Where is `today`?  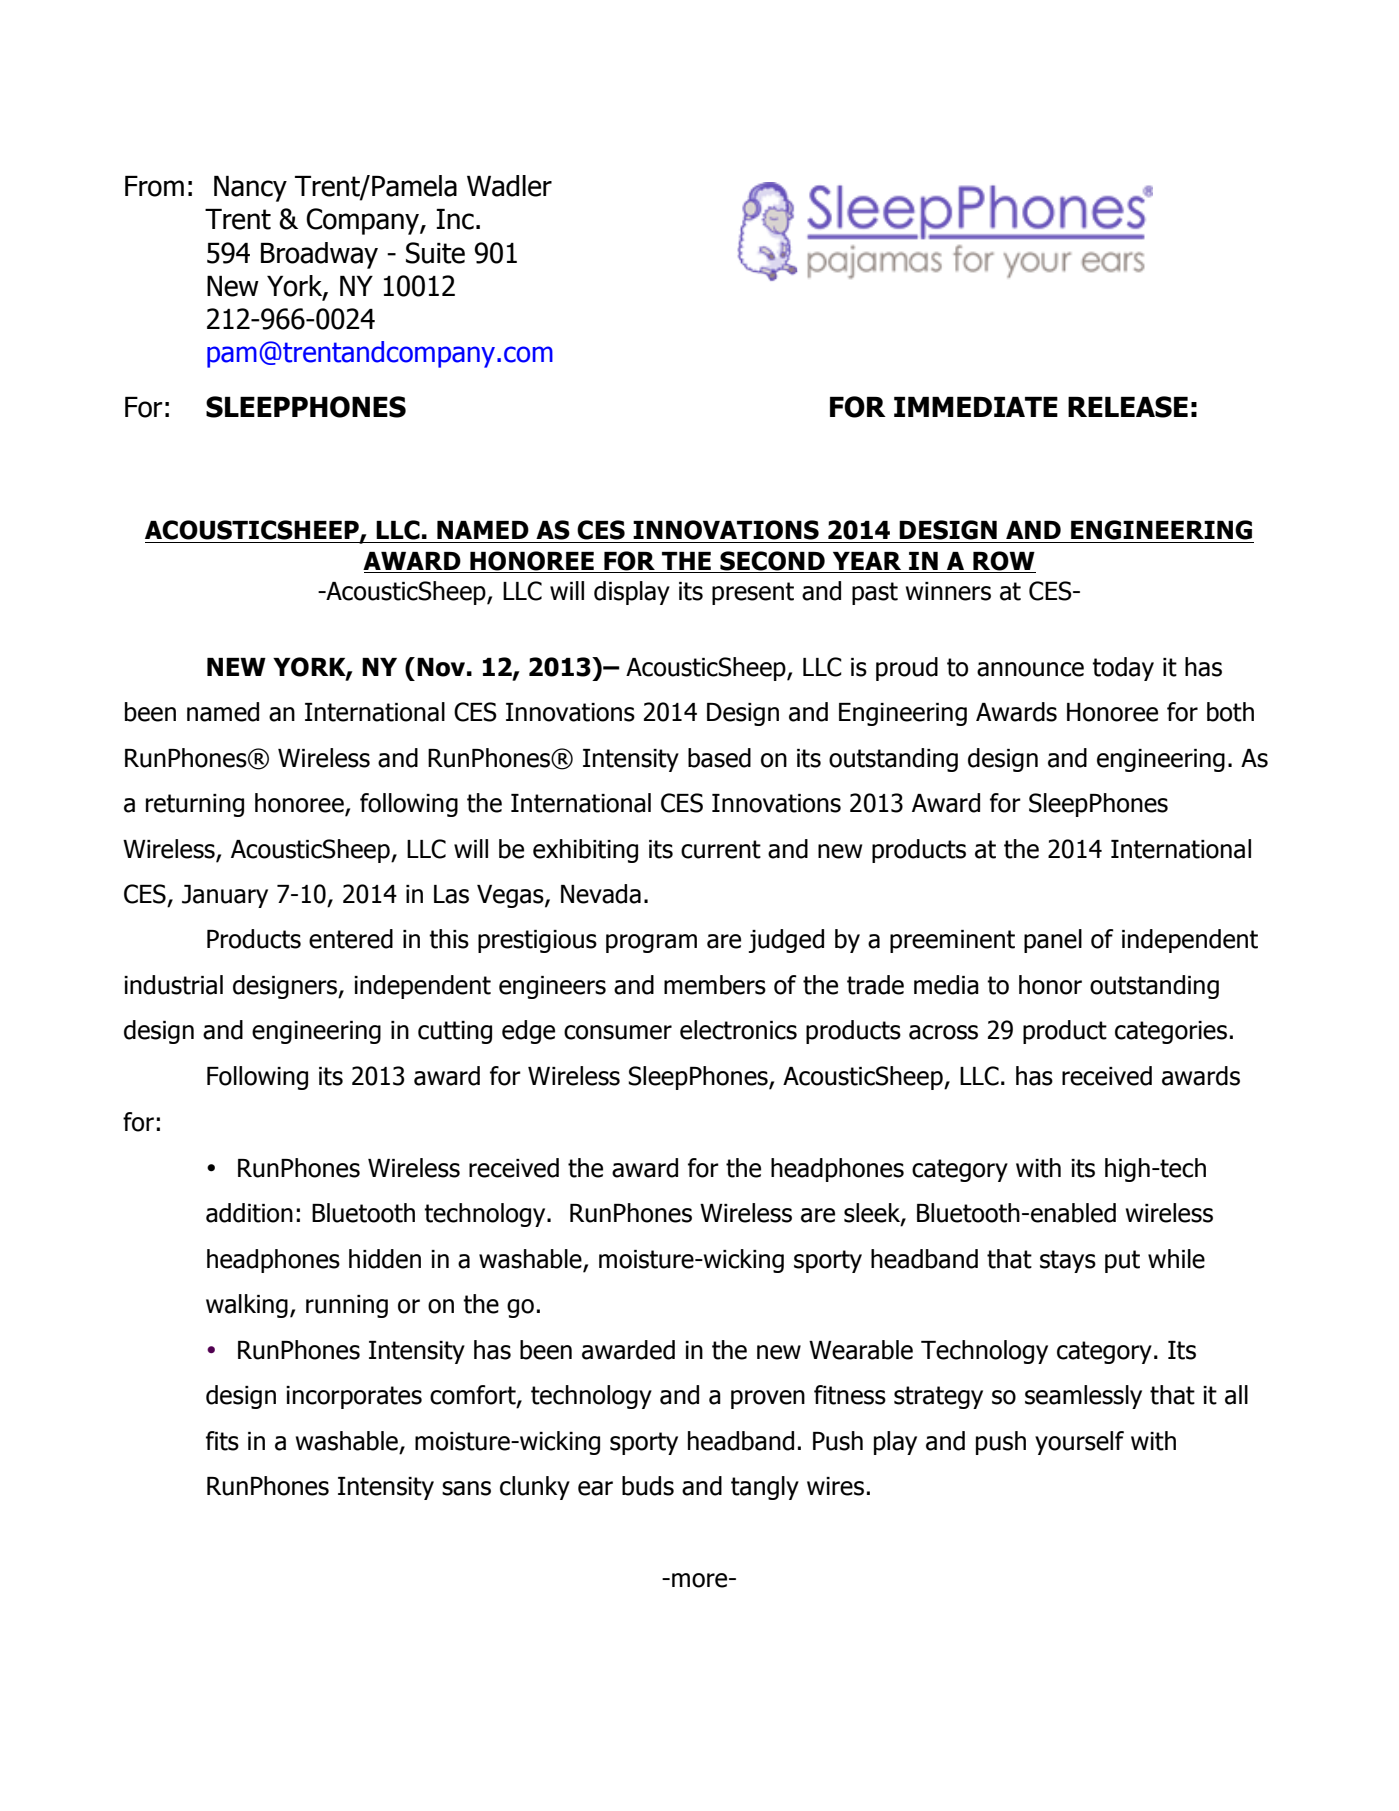 today is located at coordinates (1123, 669).
